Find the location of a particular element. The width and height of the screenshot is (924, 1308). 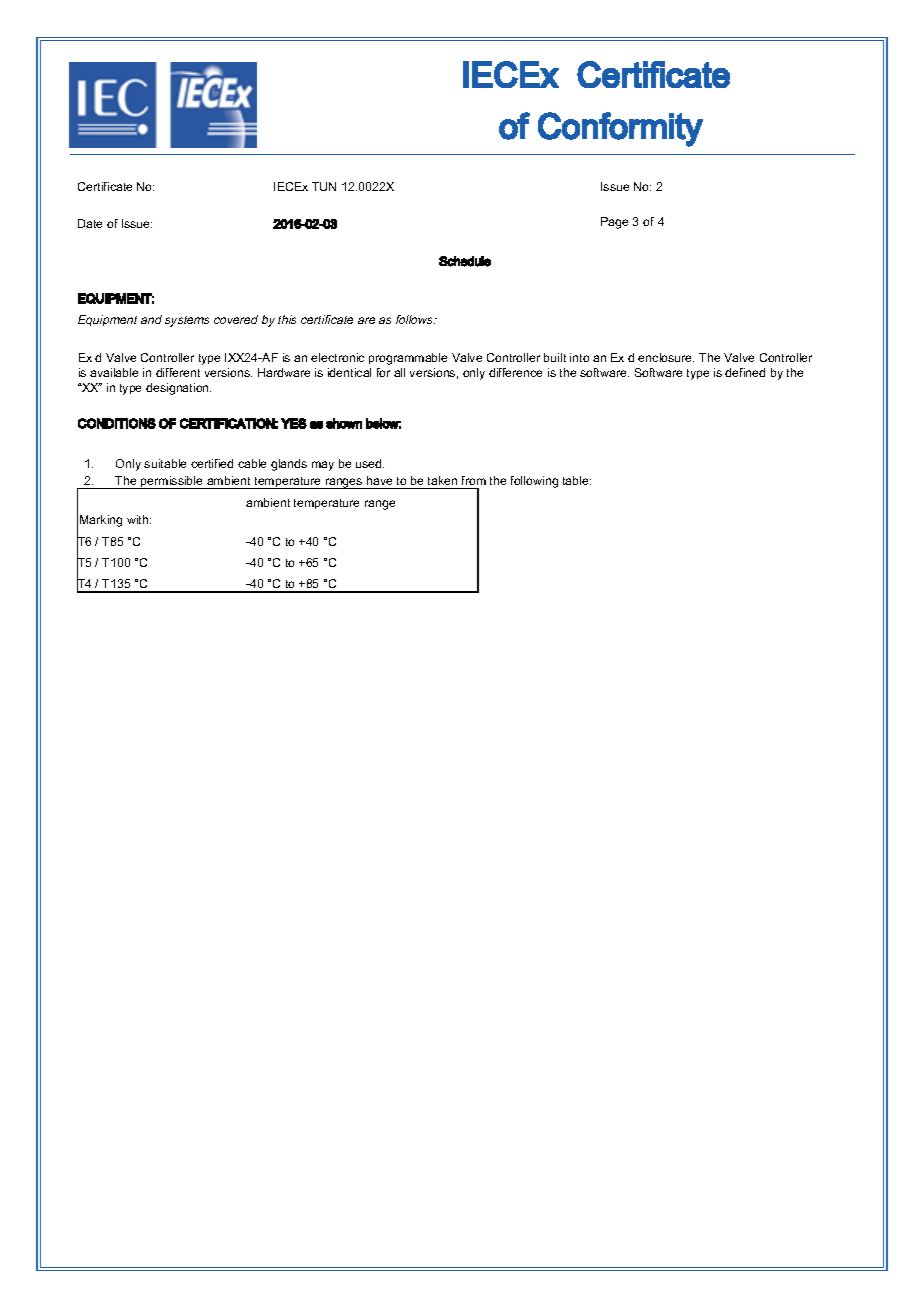

into is located at coordinates (579, 357).
